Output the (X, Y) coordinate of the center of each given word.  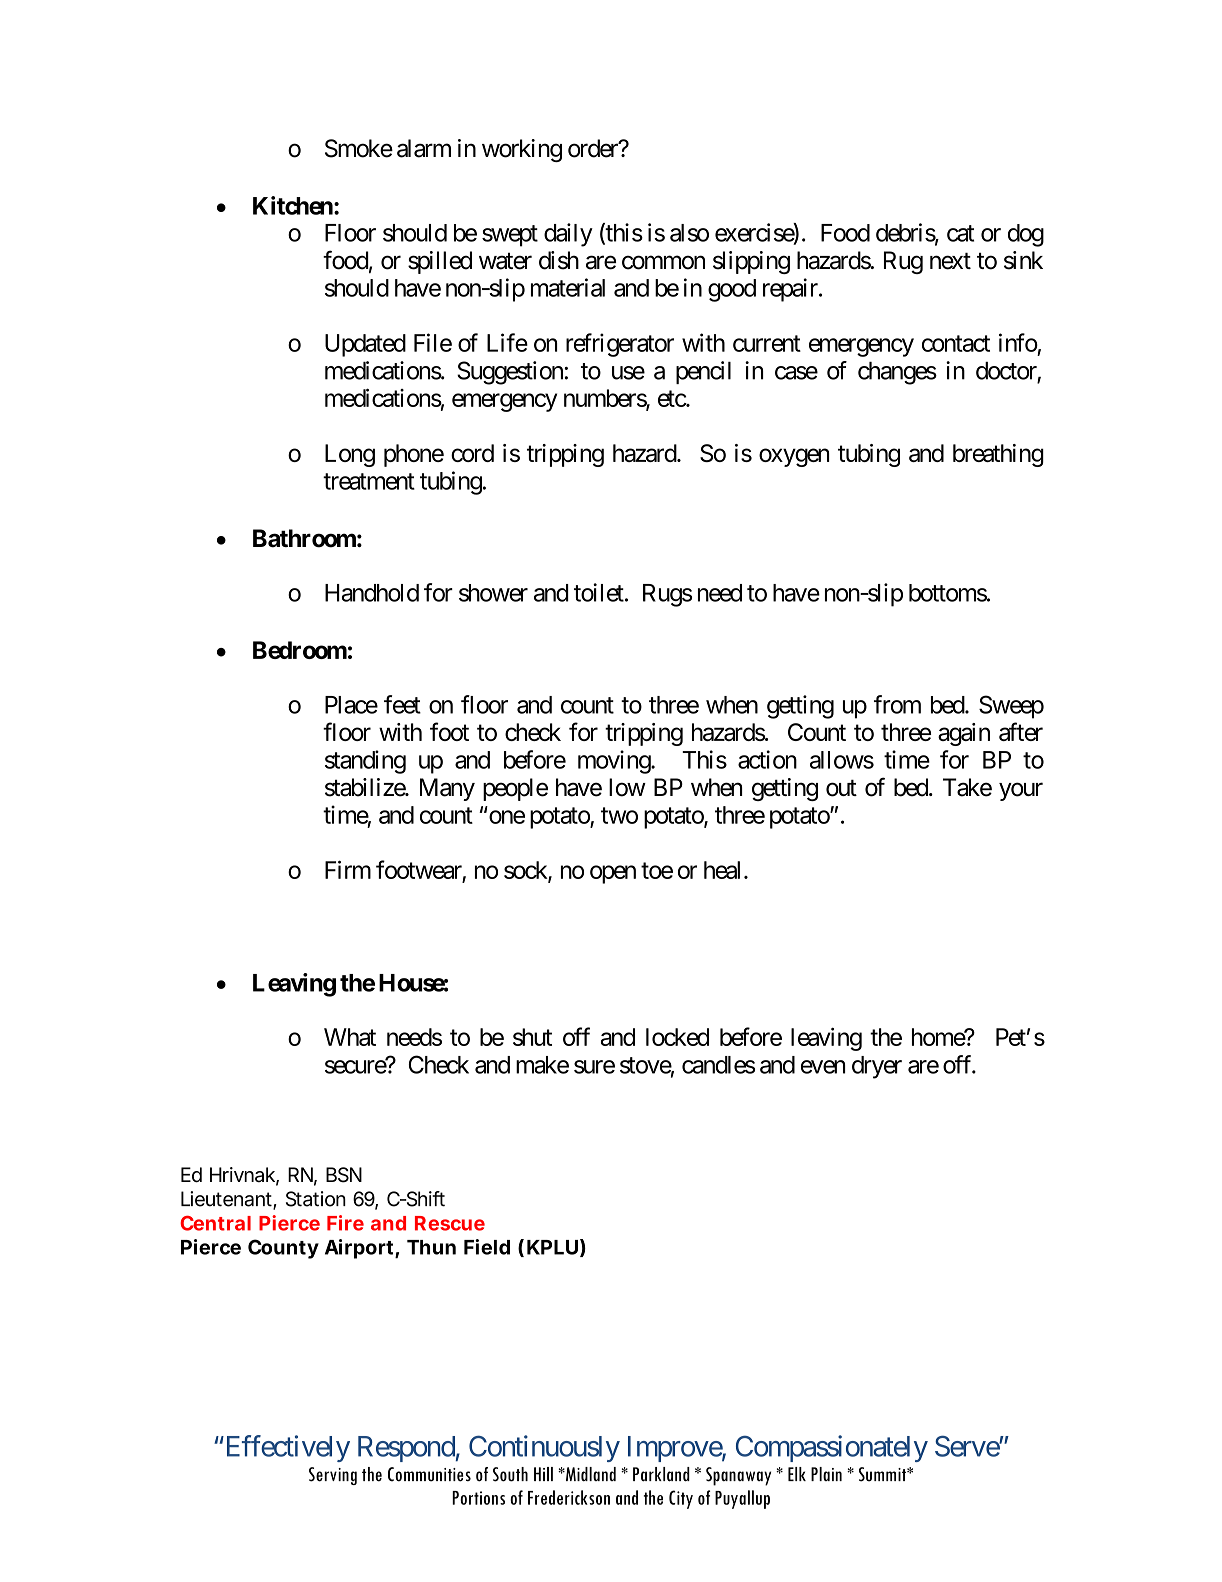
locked (677, 1037)
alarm (424, 148)
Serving (333, 1476)
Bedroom (300, 650)
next (950, 261)
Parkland (661, 1474)
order (594, 148)
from (897, 704)
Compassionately (832, 1448)
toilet (599, 592)
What (350, 1037)
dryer (877, 1067)
